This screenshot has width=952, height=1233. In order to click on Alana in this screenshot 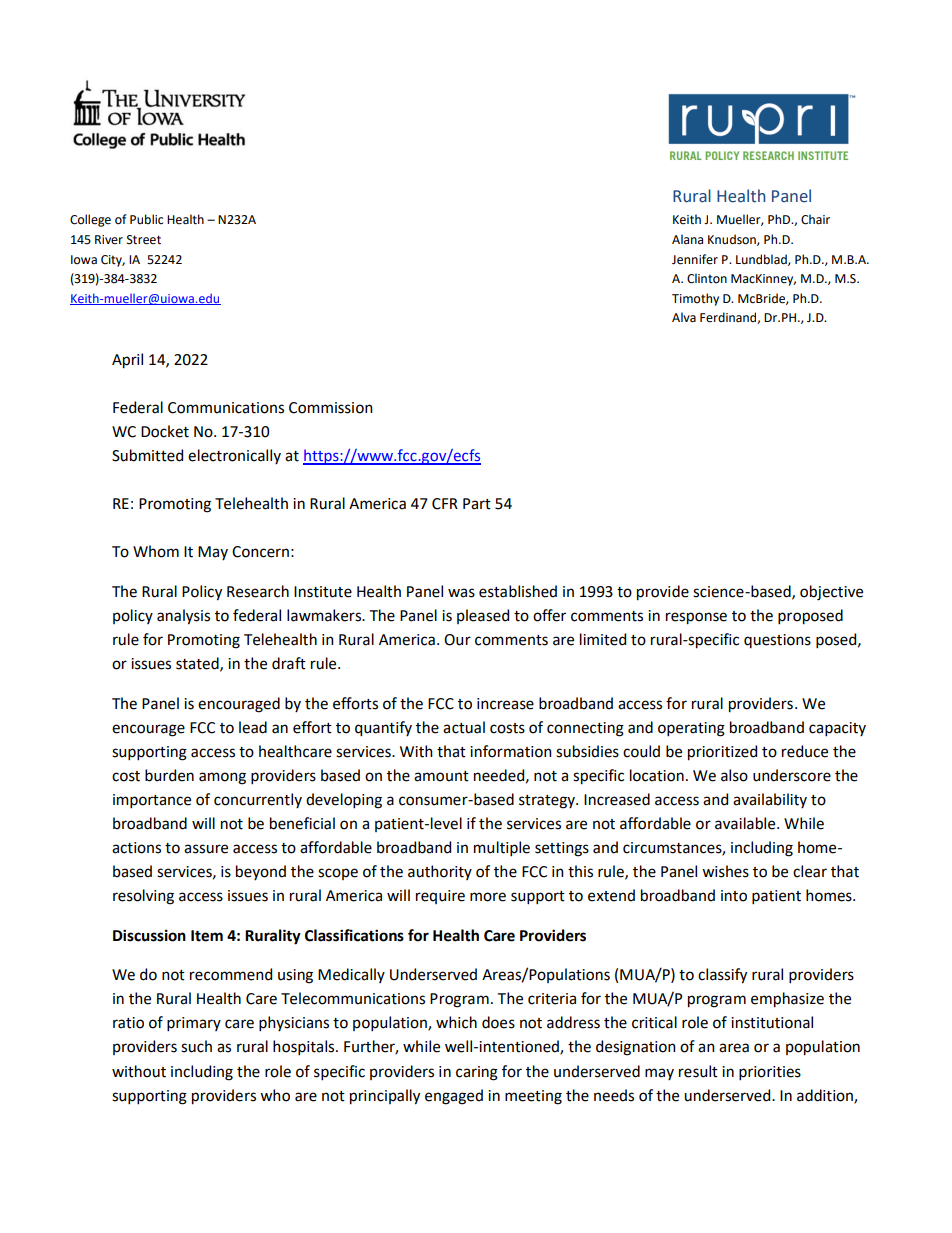, I will do `click(687, 239)`.
